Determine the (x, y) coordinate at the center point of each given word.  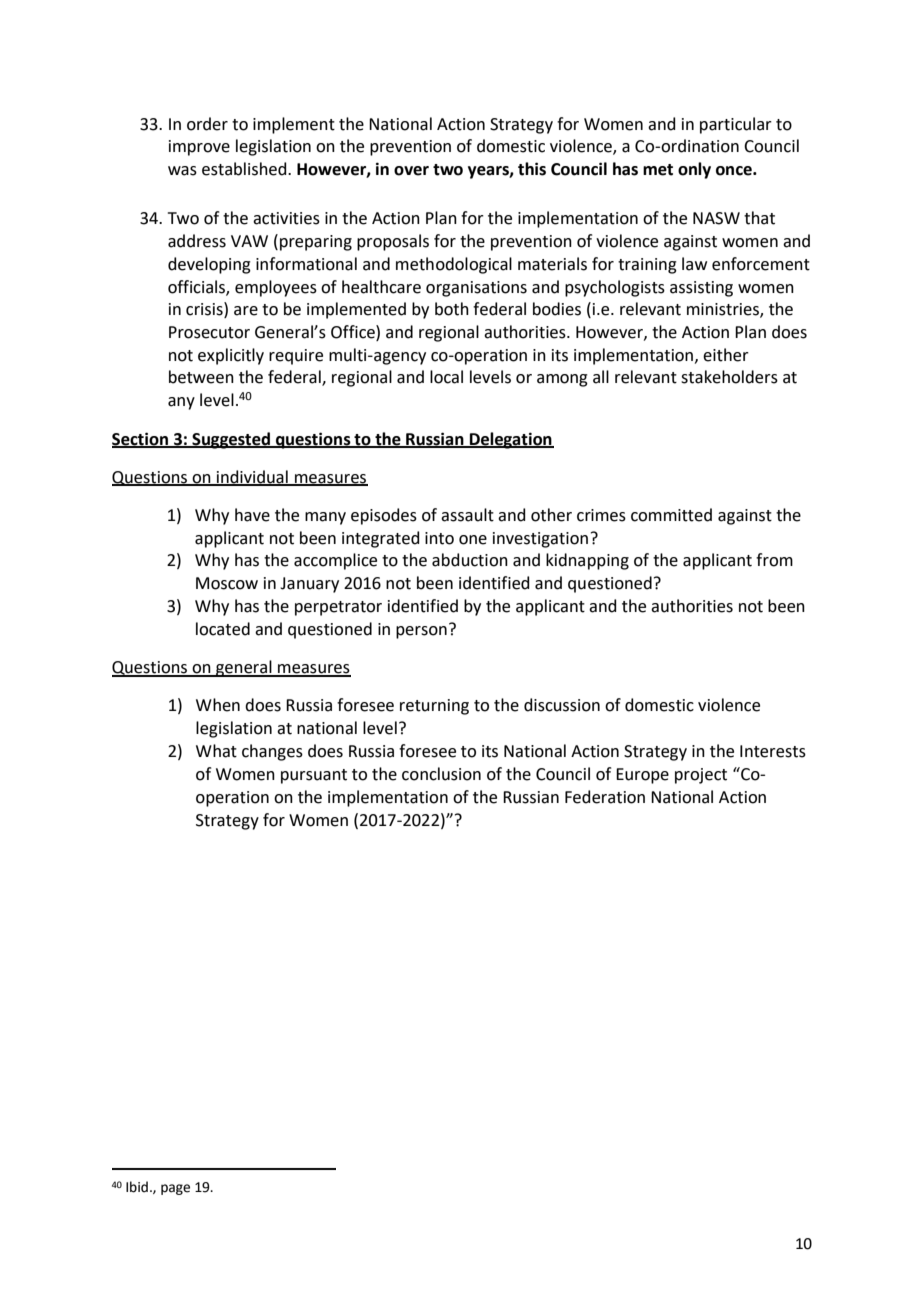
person (421, 632)
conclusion (441, 774)
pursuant (314, 776)
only (694, 170)
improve (199, 148)
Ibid (137, 1187)
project (701, 776)
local (446, 377)
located (223, 629)
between (201, 377)
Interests (773, 751)
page (175, 1189)
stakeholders (729, 377)
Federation (605, 797)
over (411, 171)
